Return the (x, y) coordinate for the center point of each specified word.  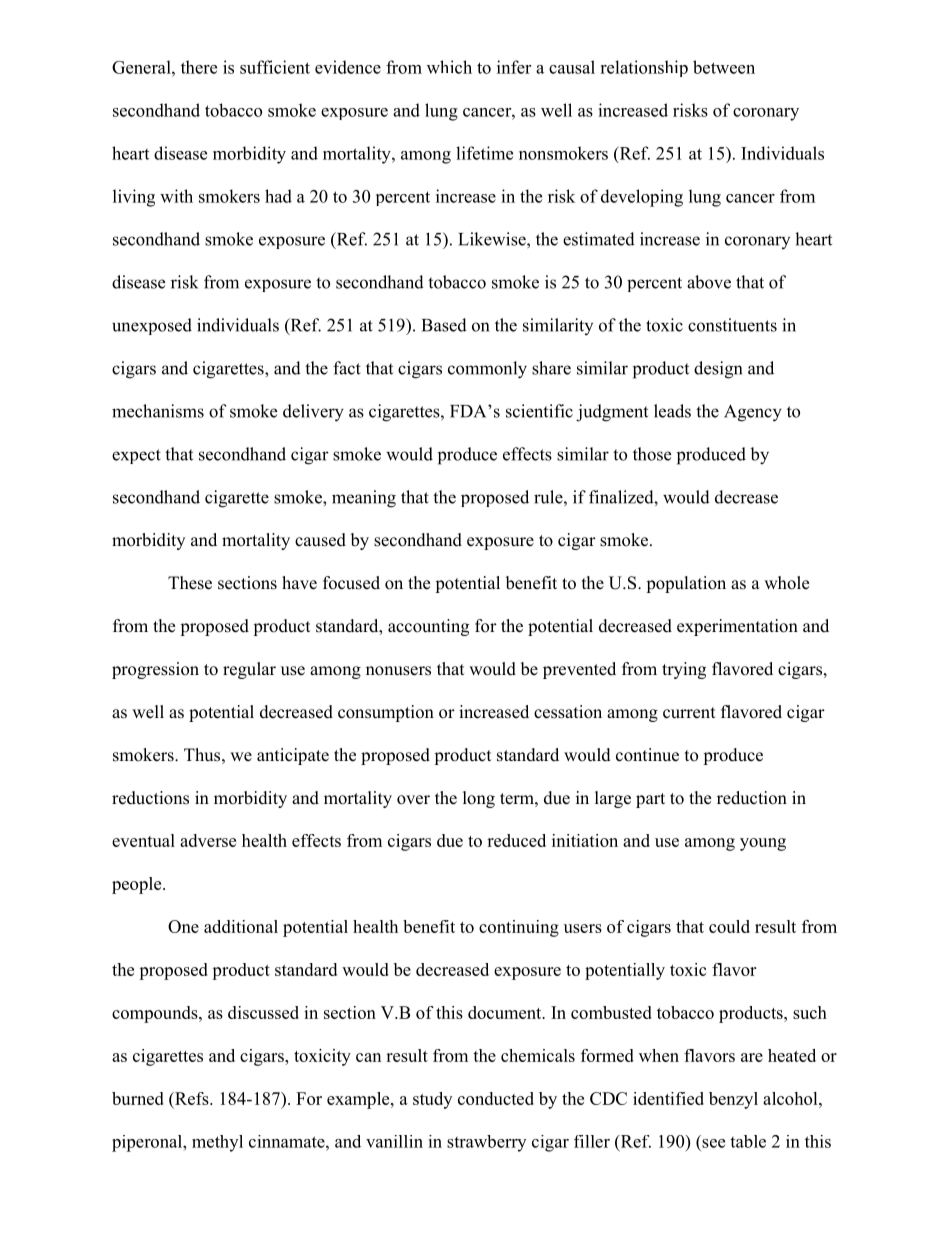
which (449, 67)
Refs (192, 1098)
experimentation (737, 627)
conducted (496, 1098)
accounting (428, 627)
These (190, 583)
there (199, 67)
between (724, 67)
